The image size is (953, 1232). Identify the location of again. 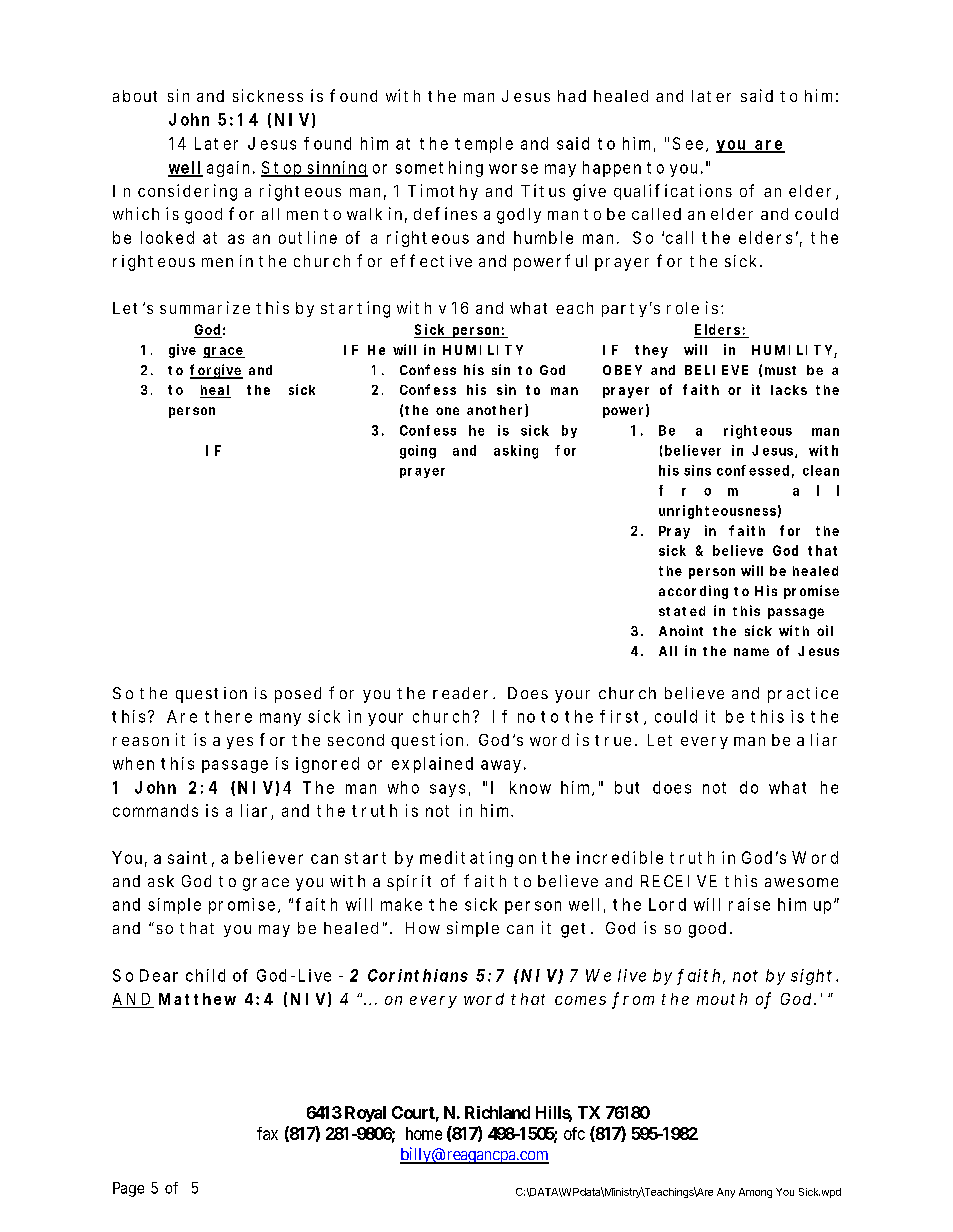
(228, 169).
